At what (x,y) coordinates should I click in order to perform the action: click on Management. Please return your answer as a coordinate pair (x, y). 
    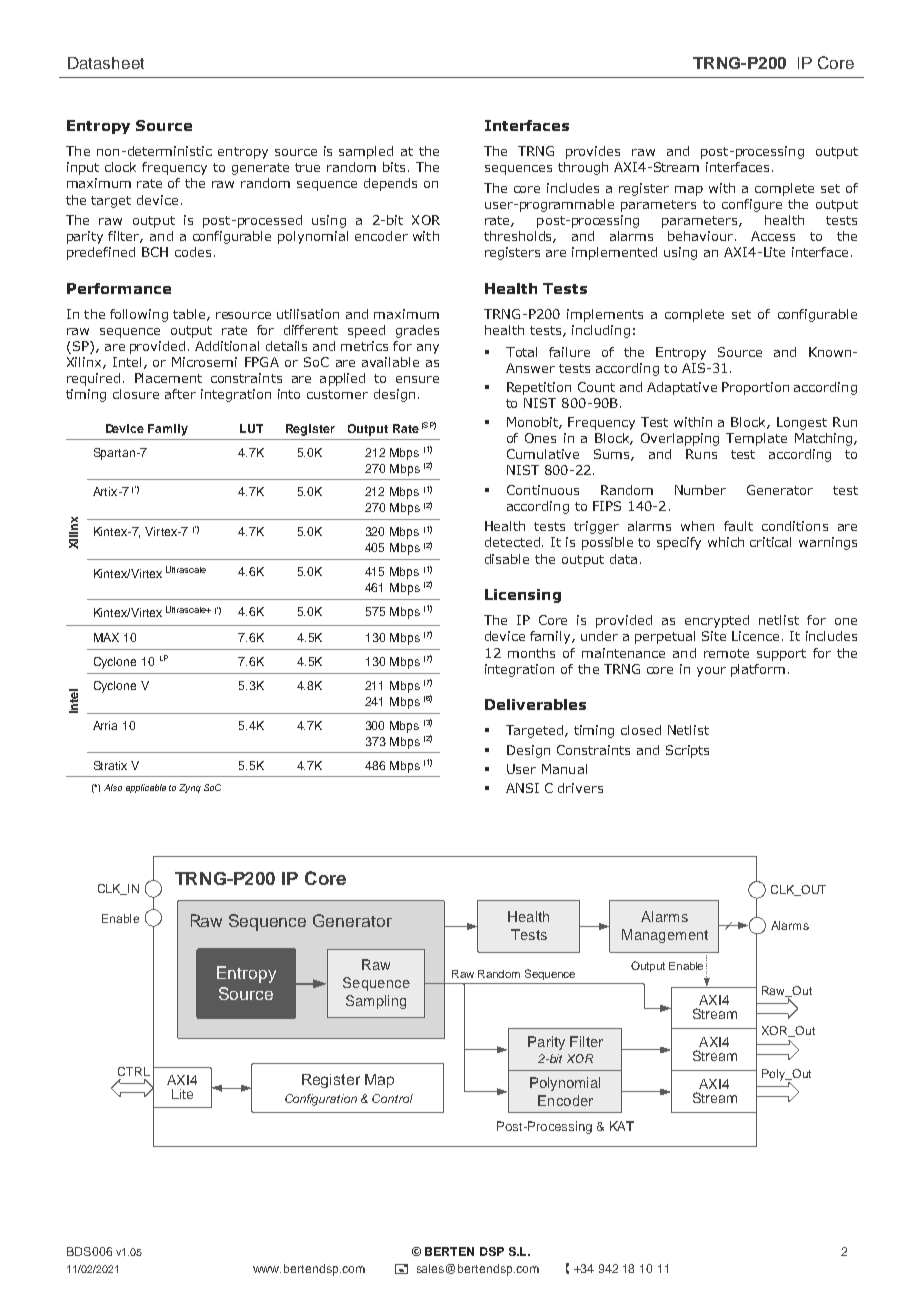
    Looking at the image, I should click on (665, 936).
